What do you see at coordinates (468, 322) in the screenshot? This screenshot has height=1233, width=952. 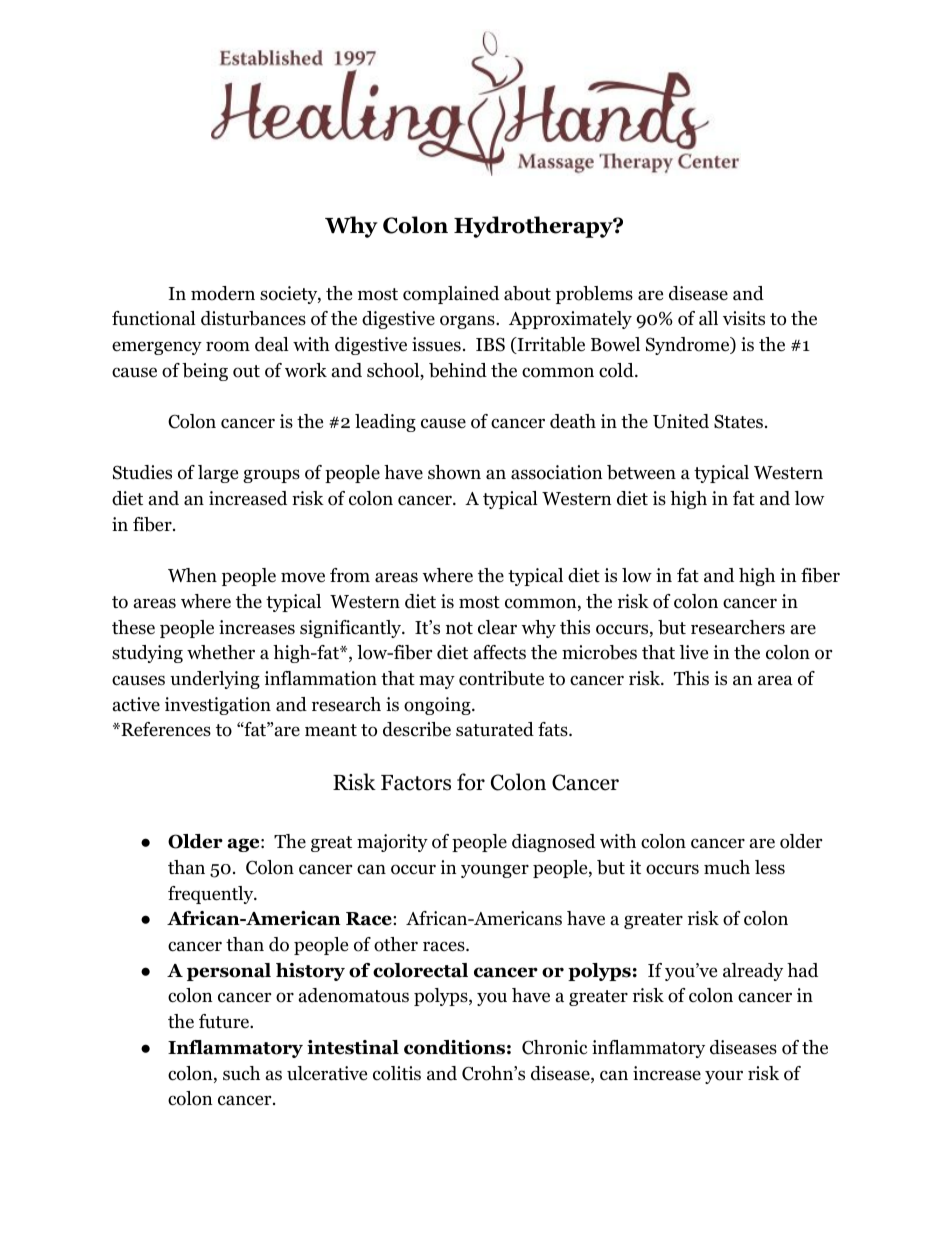 I see `organs` at bounding box center [468, 322].
